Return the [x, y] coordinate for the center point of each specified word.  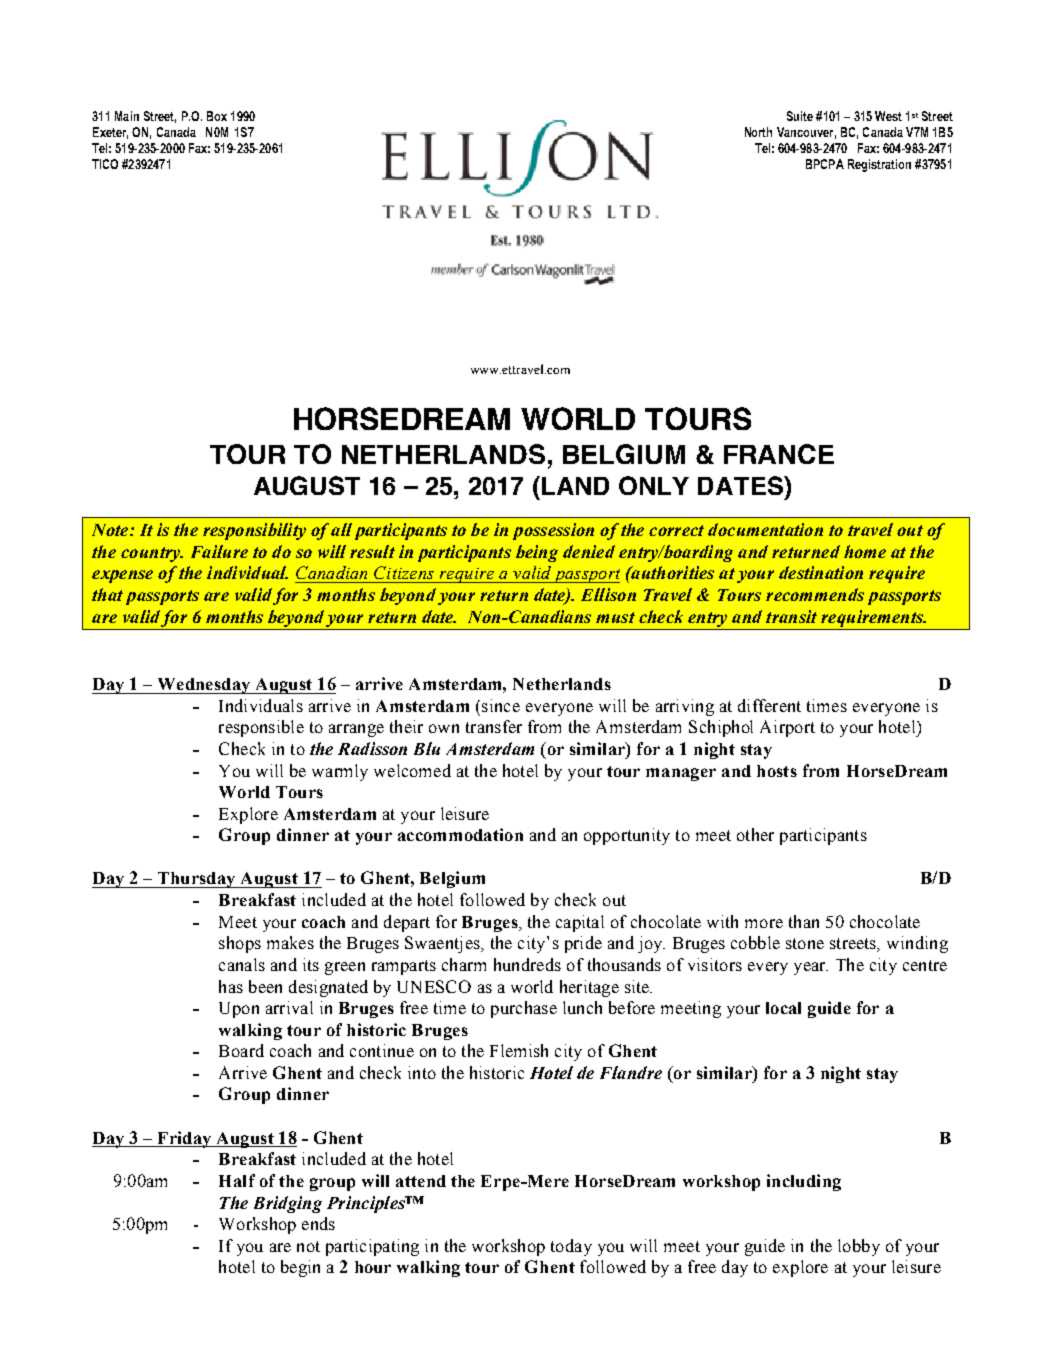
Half [237, 1180]
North [758, 132]
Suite [800, 116]
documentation [765, 529]
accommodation [460, 834]
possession [553, 531]
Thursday [197, 880]
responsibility [254, 531]
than [804, 921]
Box [217, 116]
